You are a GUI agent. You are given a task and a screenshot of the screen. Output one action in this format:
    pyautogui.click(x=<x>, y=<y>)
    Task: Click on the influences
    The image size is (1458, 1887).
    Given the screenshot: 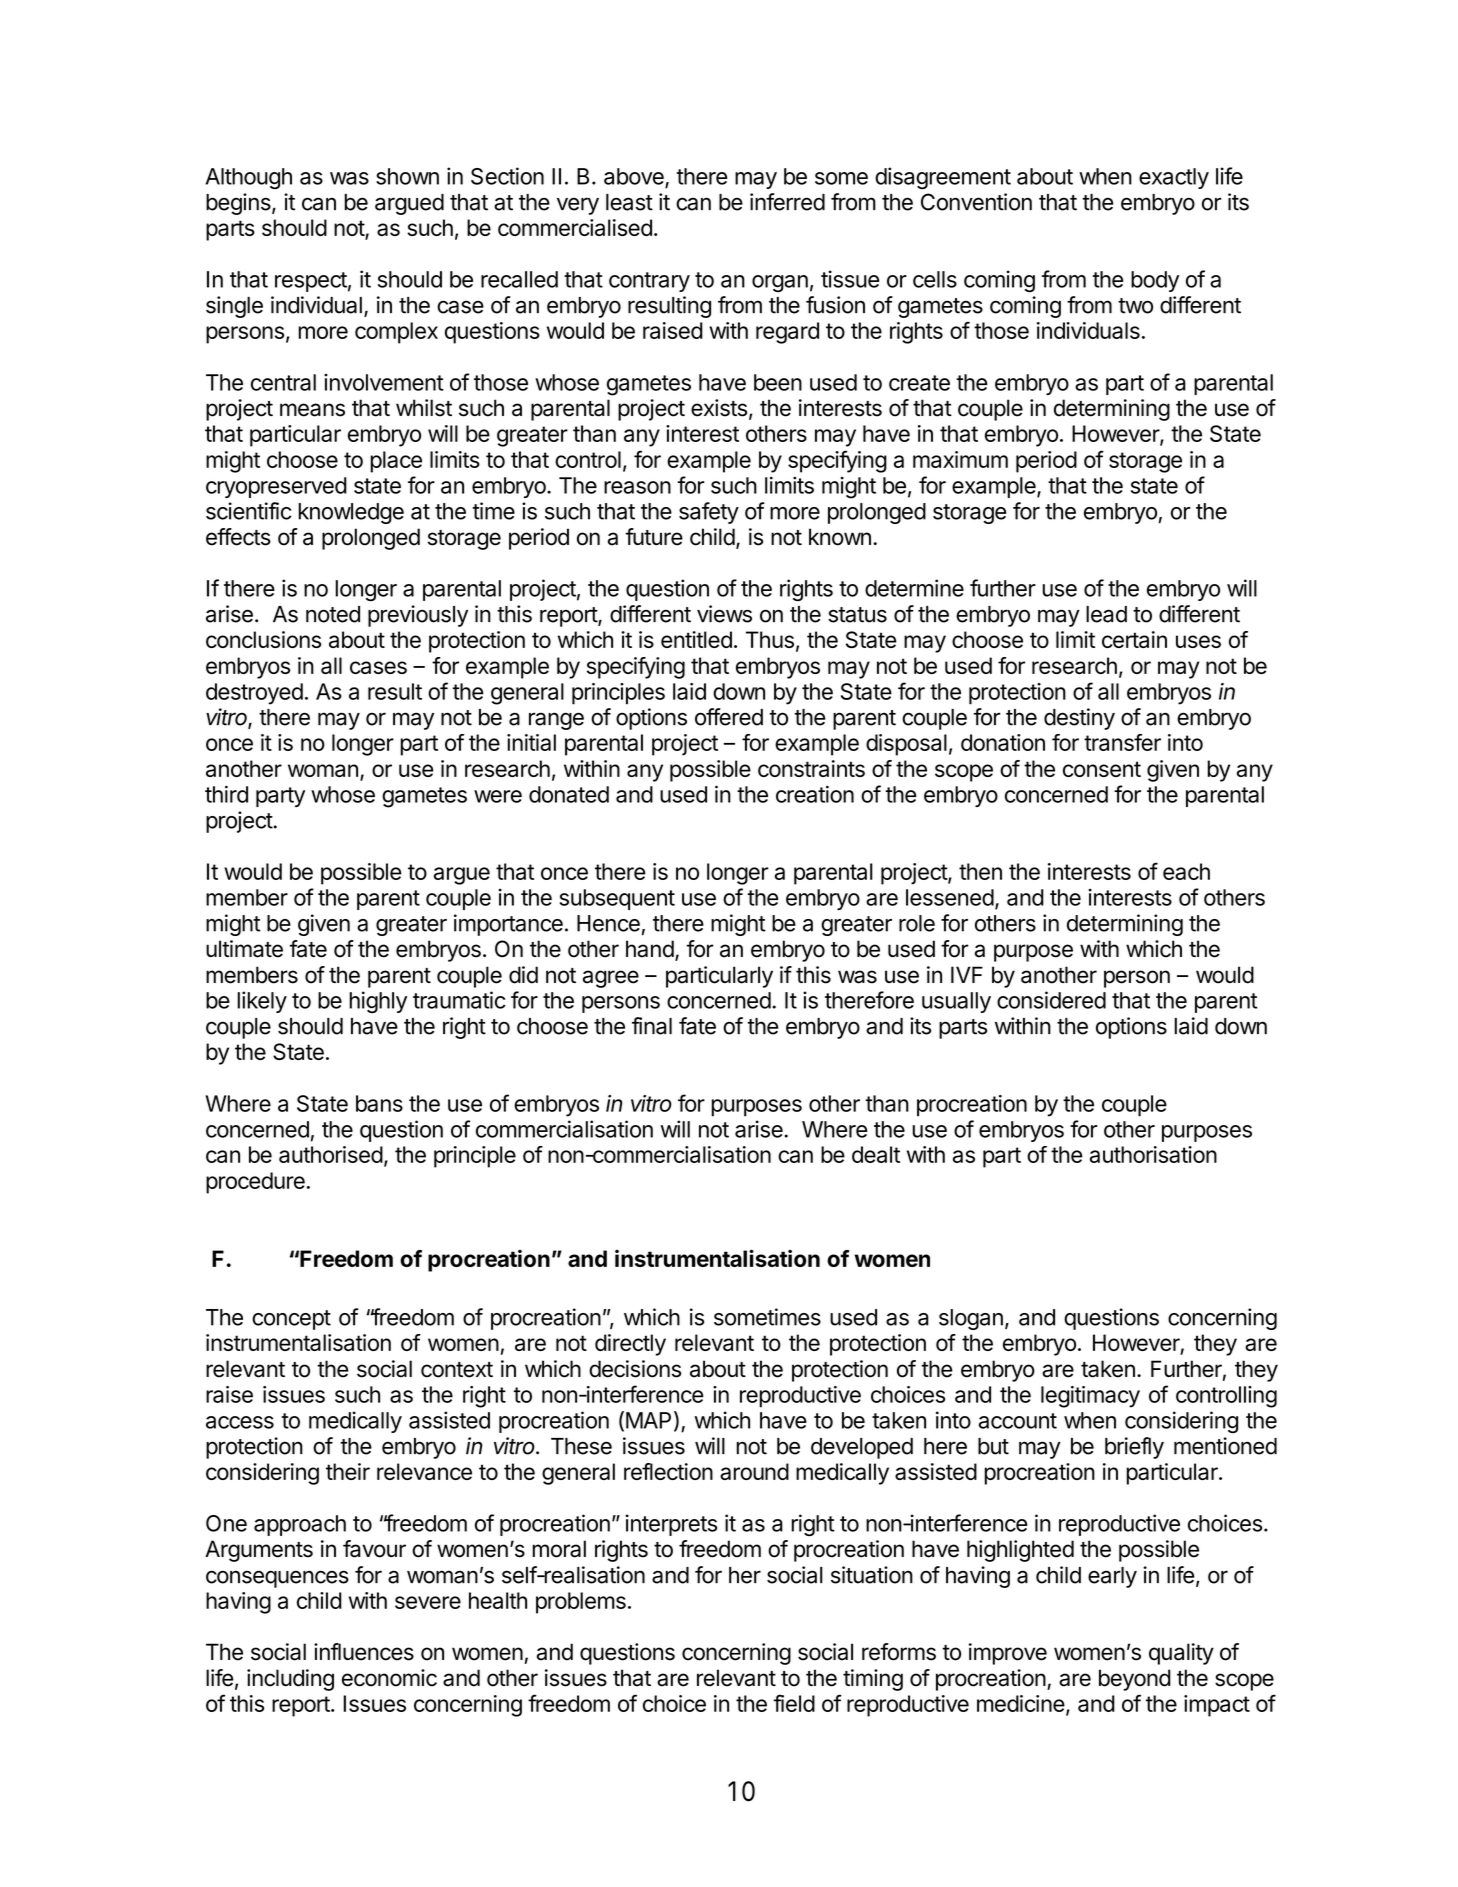 What is the action you would take?
    pyautogui.click(x=364, y=1652)
